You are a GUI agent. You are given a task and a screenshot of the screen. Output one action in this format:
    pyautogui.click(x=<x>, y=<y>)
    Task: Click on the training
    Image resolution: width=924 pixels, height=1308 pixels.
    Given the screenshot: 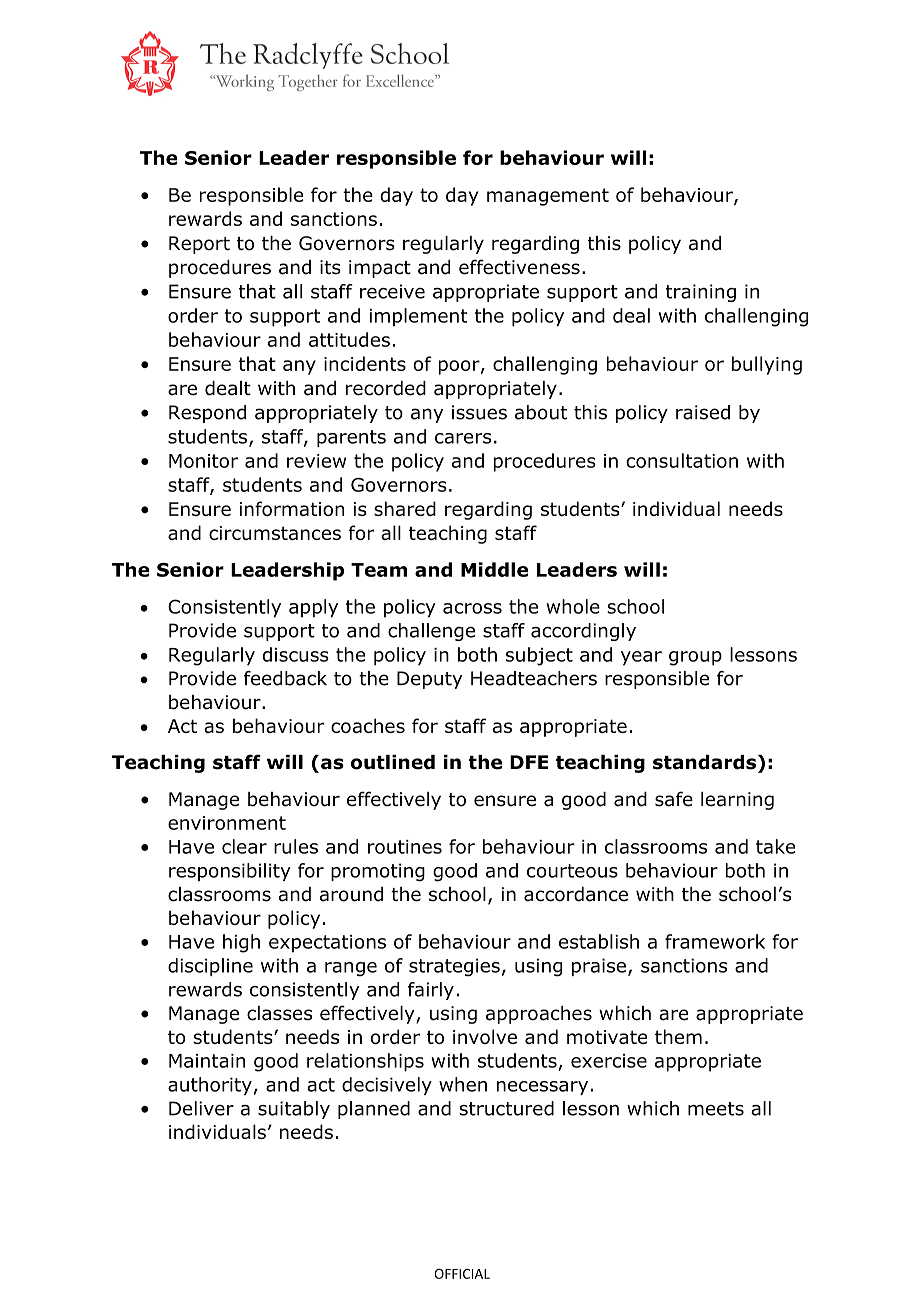 What is the action you would take?
    pyautogui.click(x=701, y=293)
